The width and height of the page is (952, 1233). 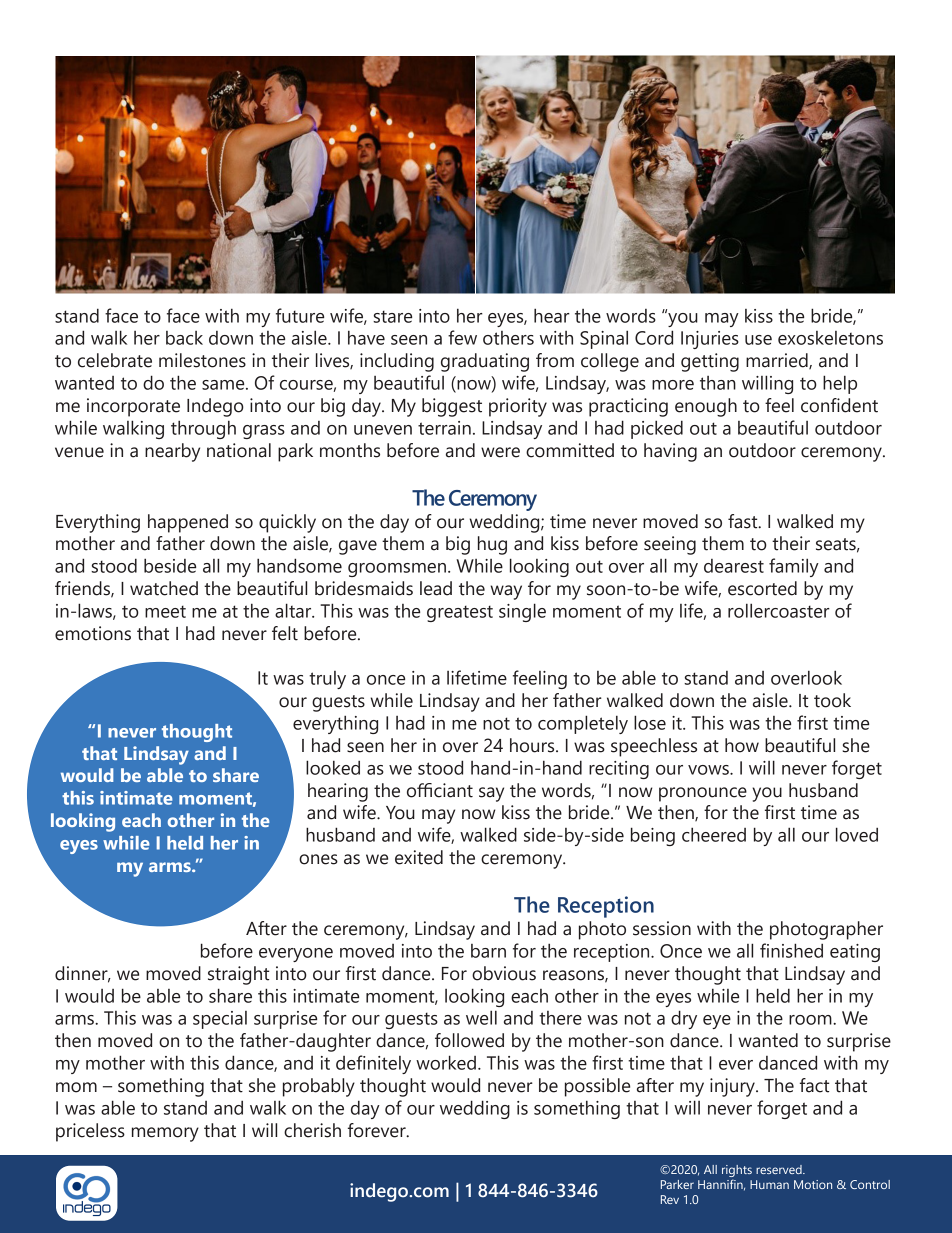 I want to click on memory, so click(x=165, y=1134).
